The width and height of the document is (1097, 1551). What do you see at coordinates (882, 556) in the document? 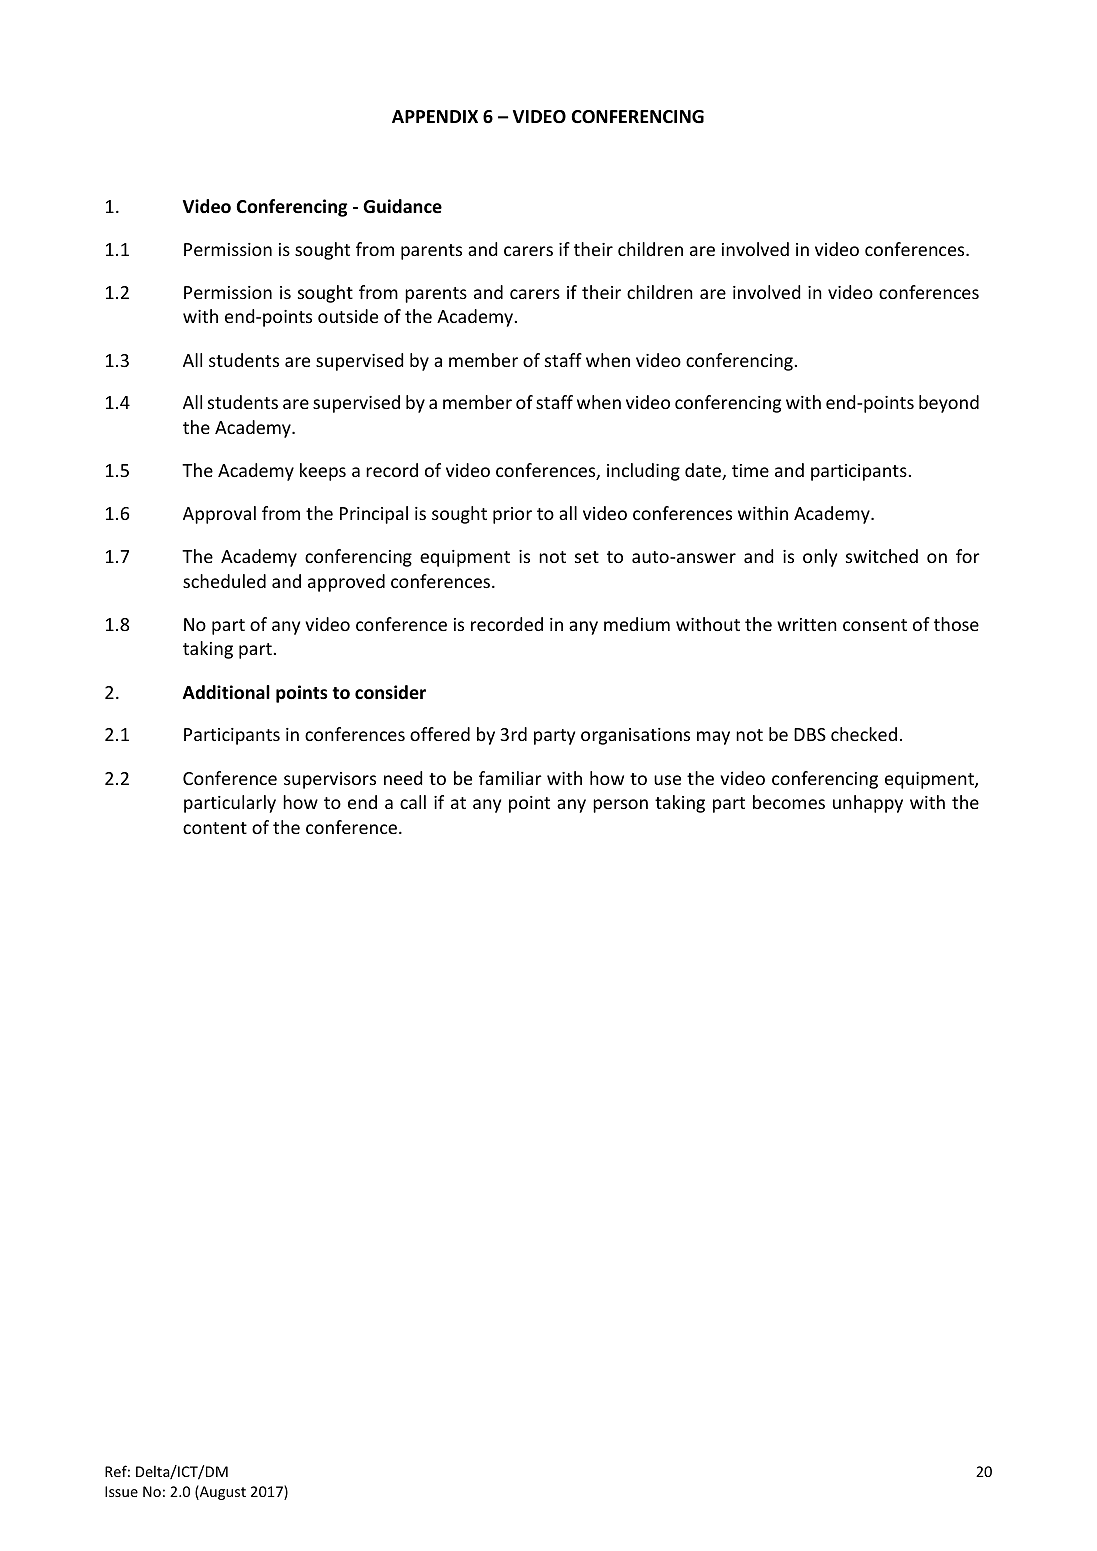
I see `switched` at bounding box center [882, 556].
